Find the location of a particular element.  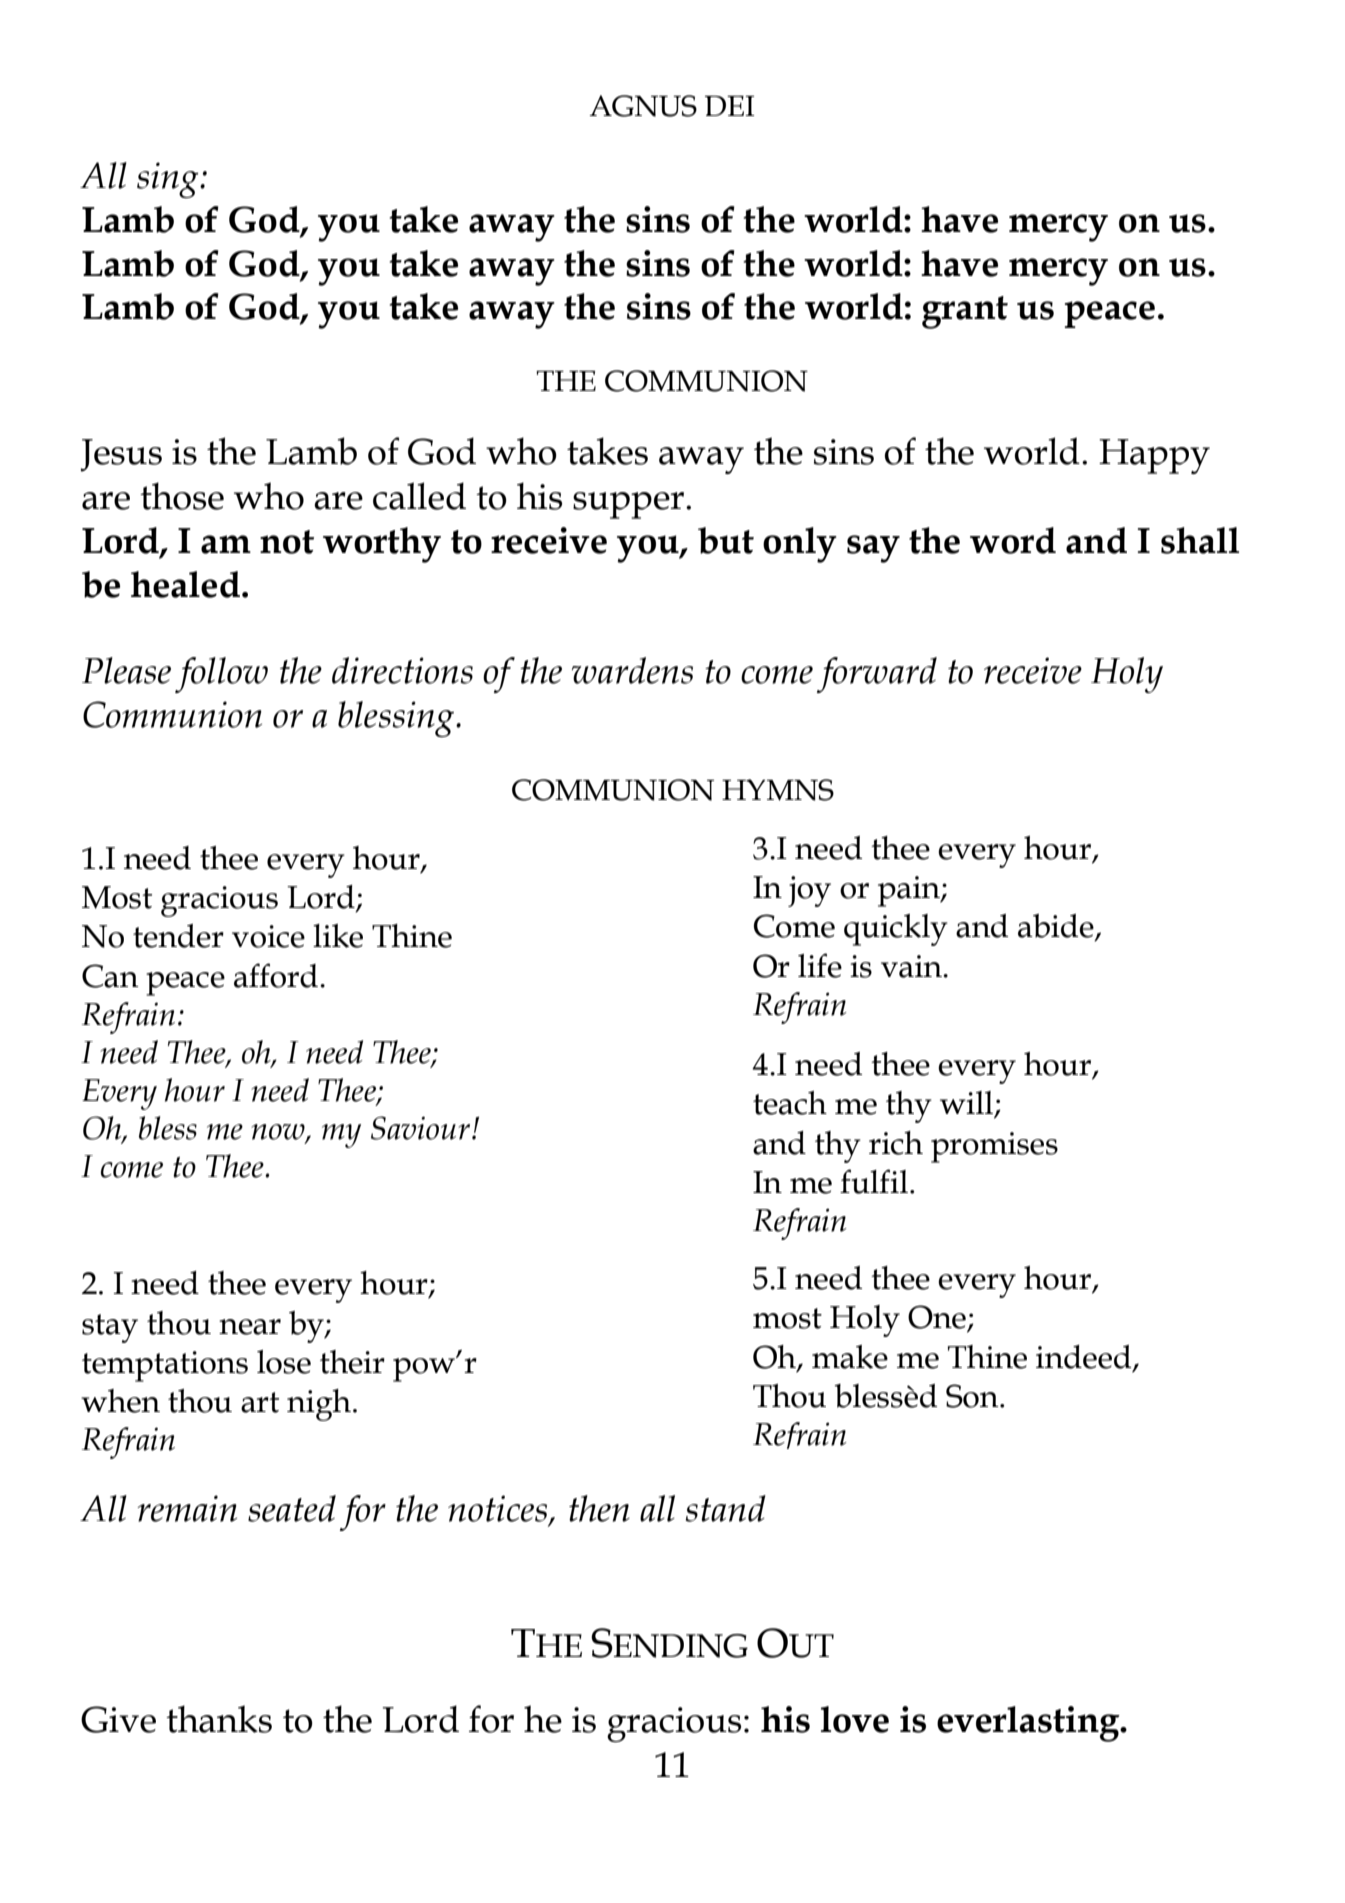

promises is located at coordinates (994, 1147).
